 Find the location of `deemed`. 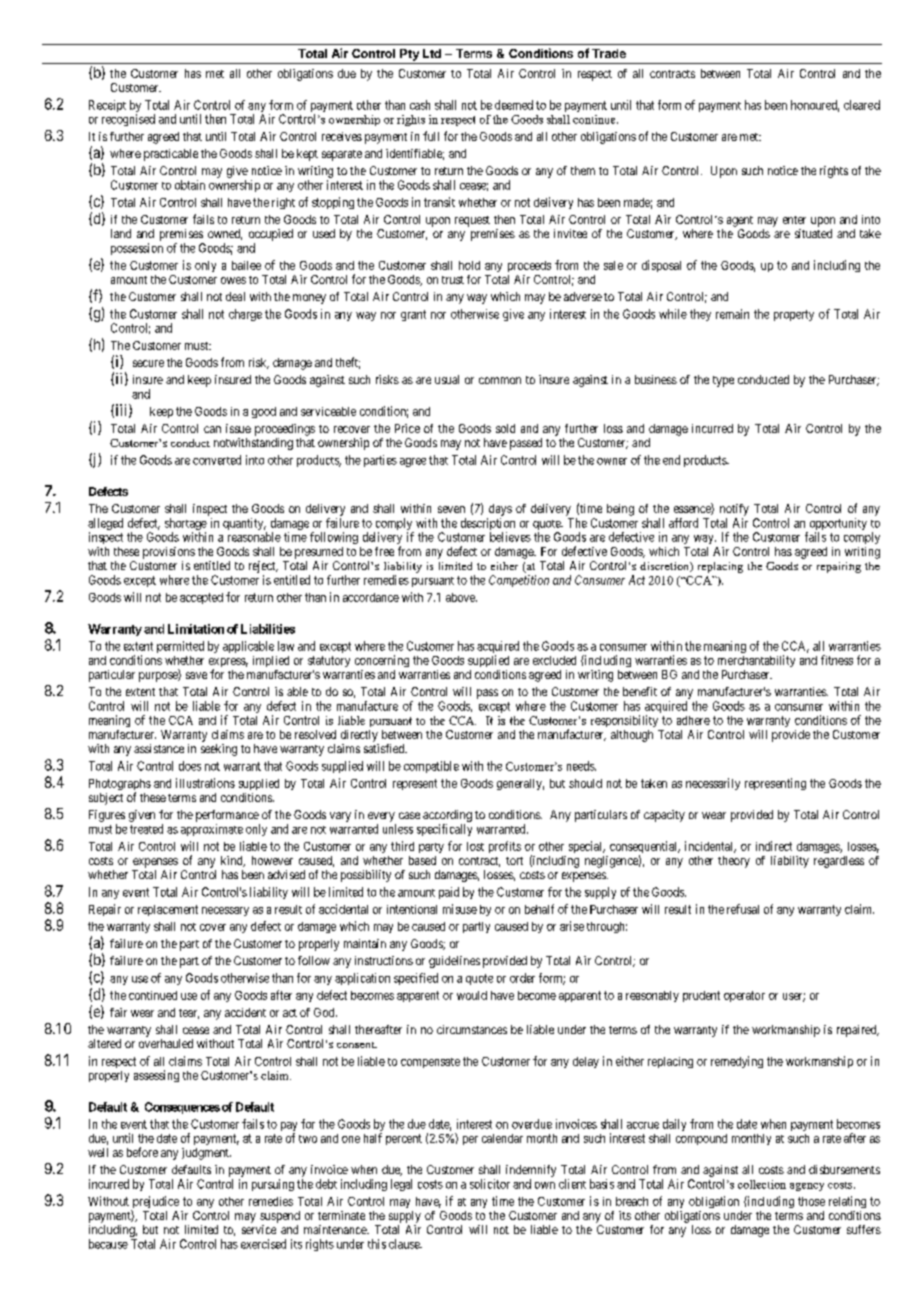

deemed is located at coordinates (514, 105).
